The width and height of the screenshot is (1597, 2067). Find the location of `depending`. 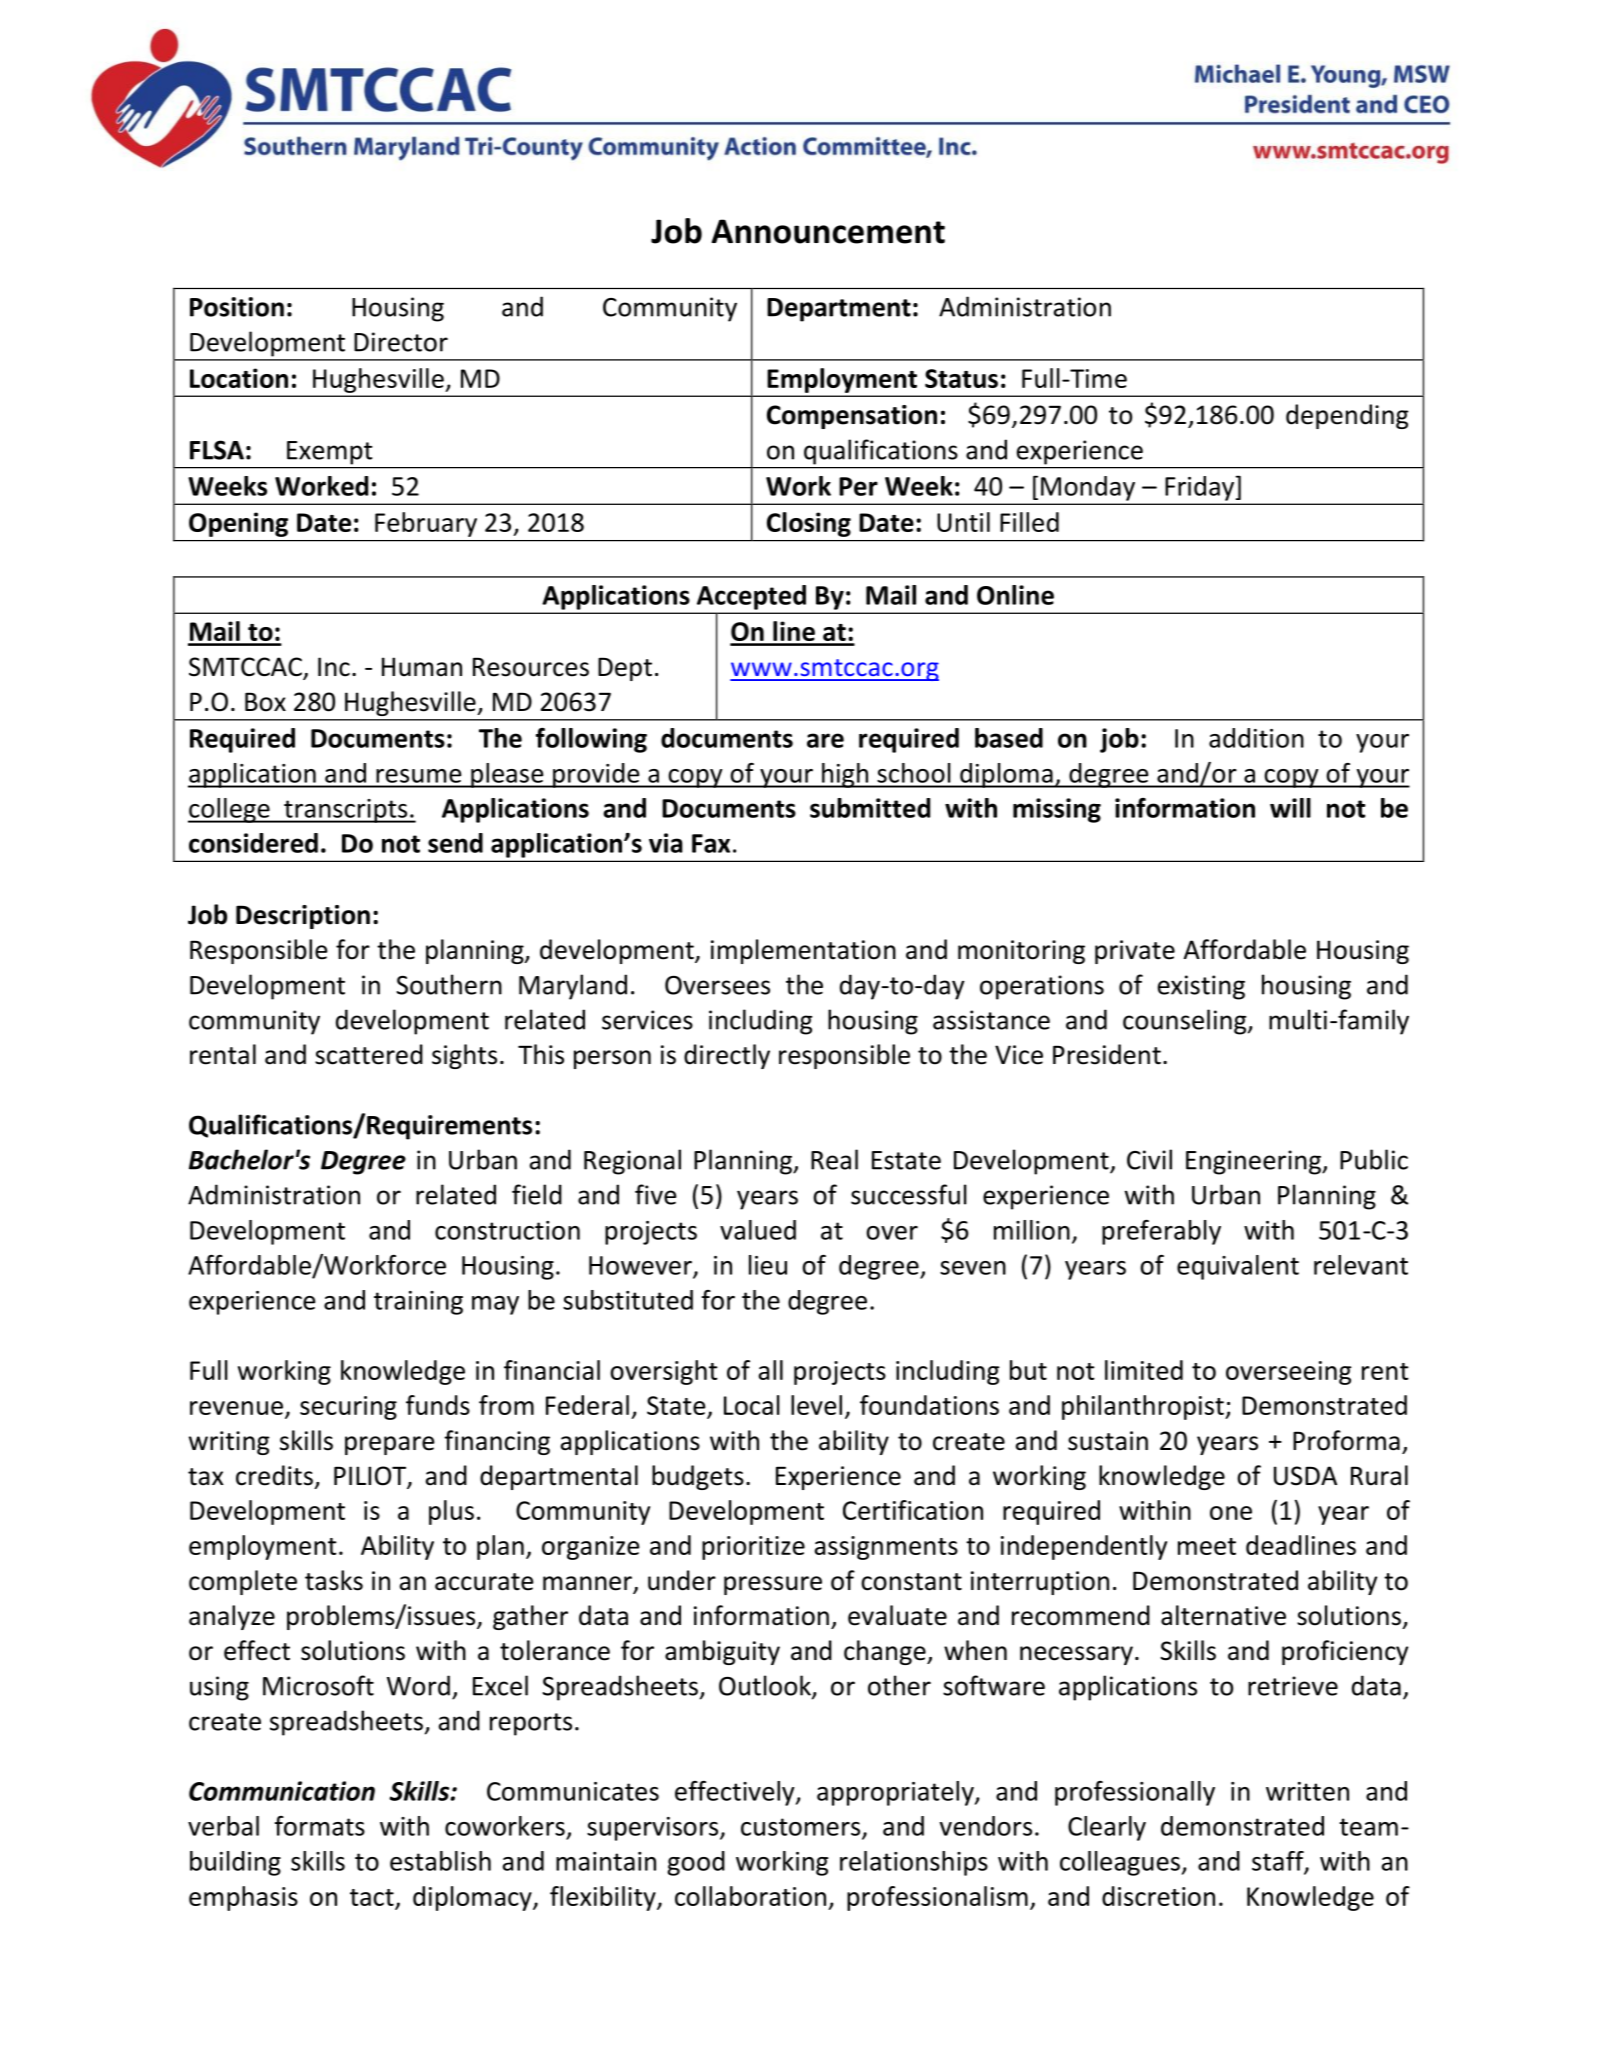

depending is located at coordinates (1347, 416).
